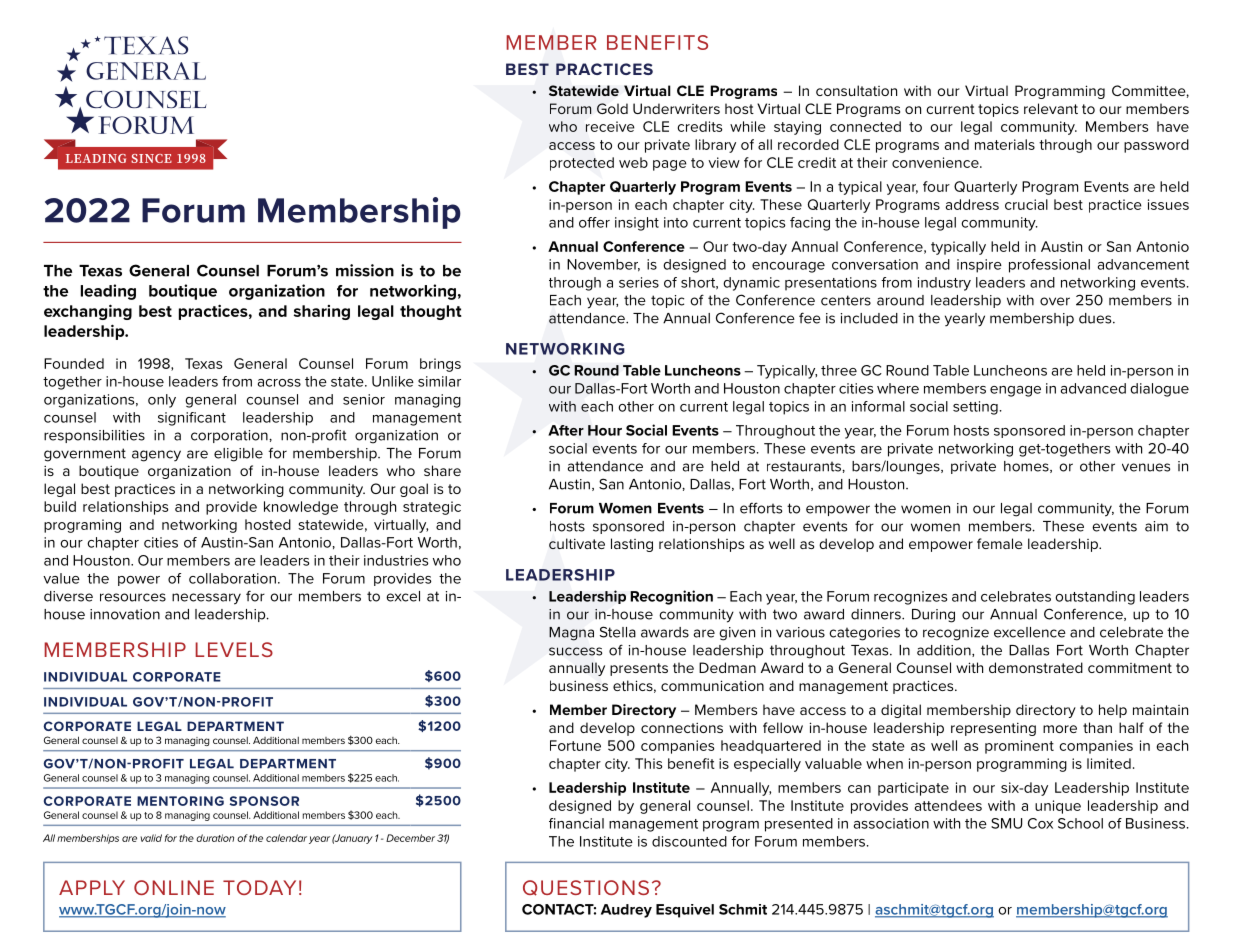  What do you see at coordinates (1027, 467) in the screenshot?
I see `homes` at bounding box center [1027, 467].
